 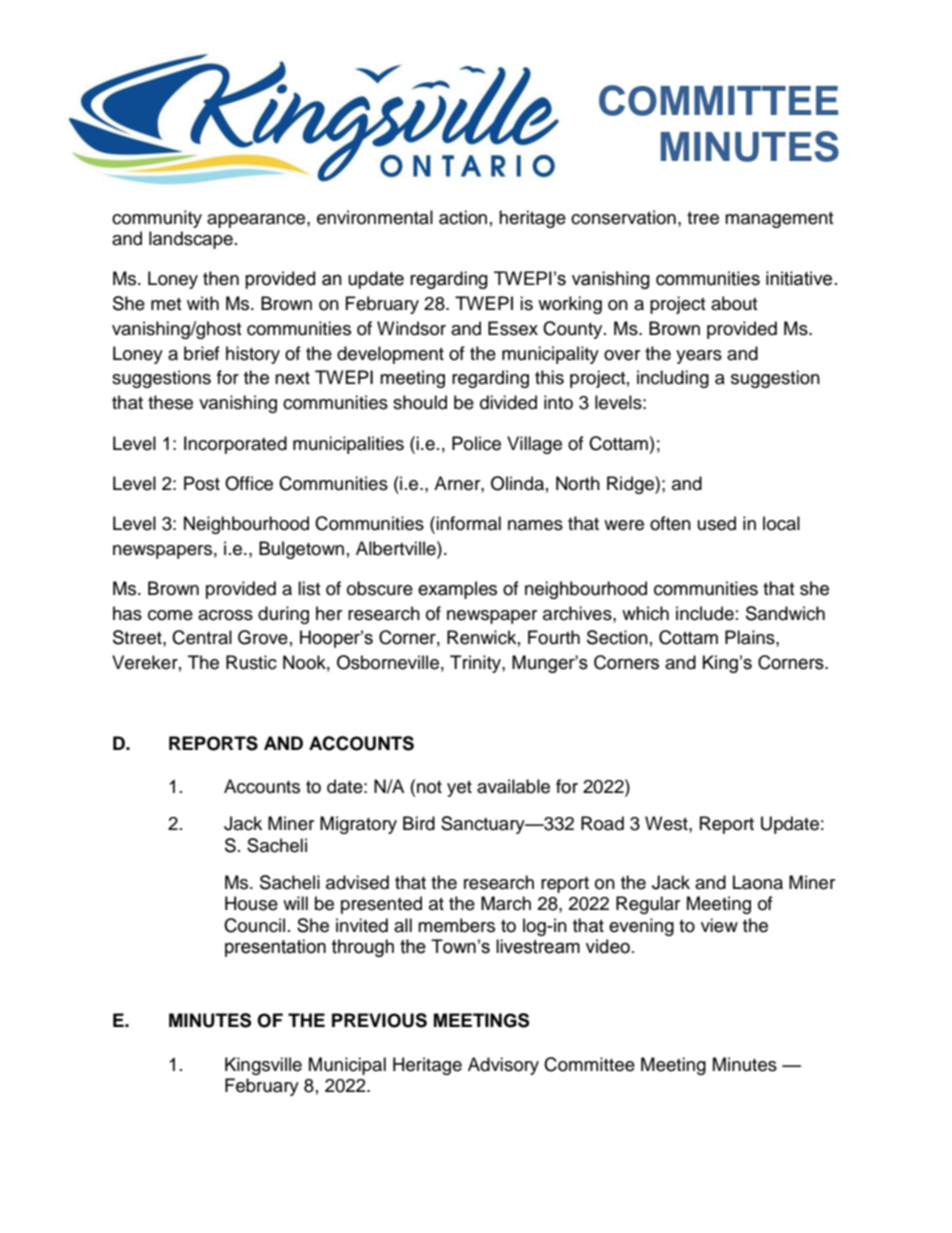 What do you see at coordinates (602, 823) in the screenshot?
I see `Road` at bounding box center [602, 823].
